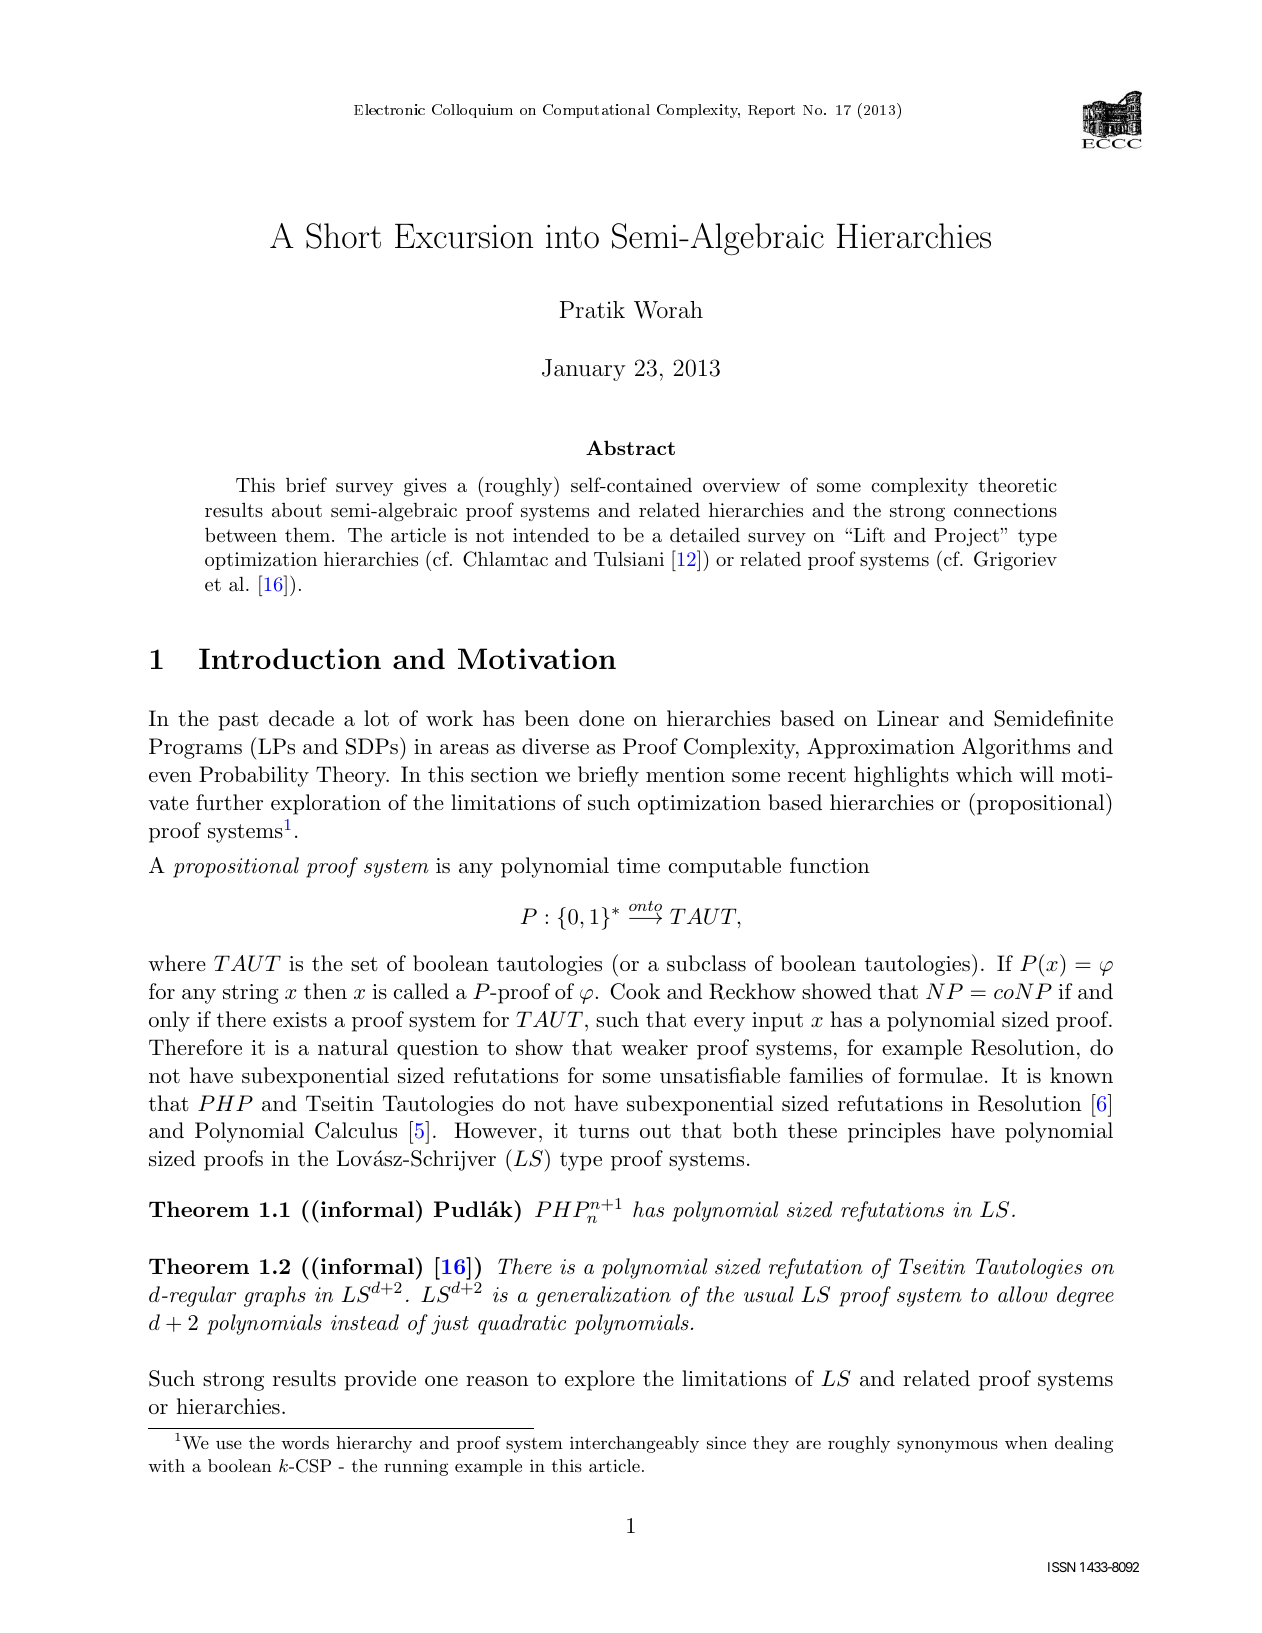 The height and width of the image is (1633, 1262). What do you see at coordinates (984, 774) in the image?
I see `which` at bounding box center [984, 774].
